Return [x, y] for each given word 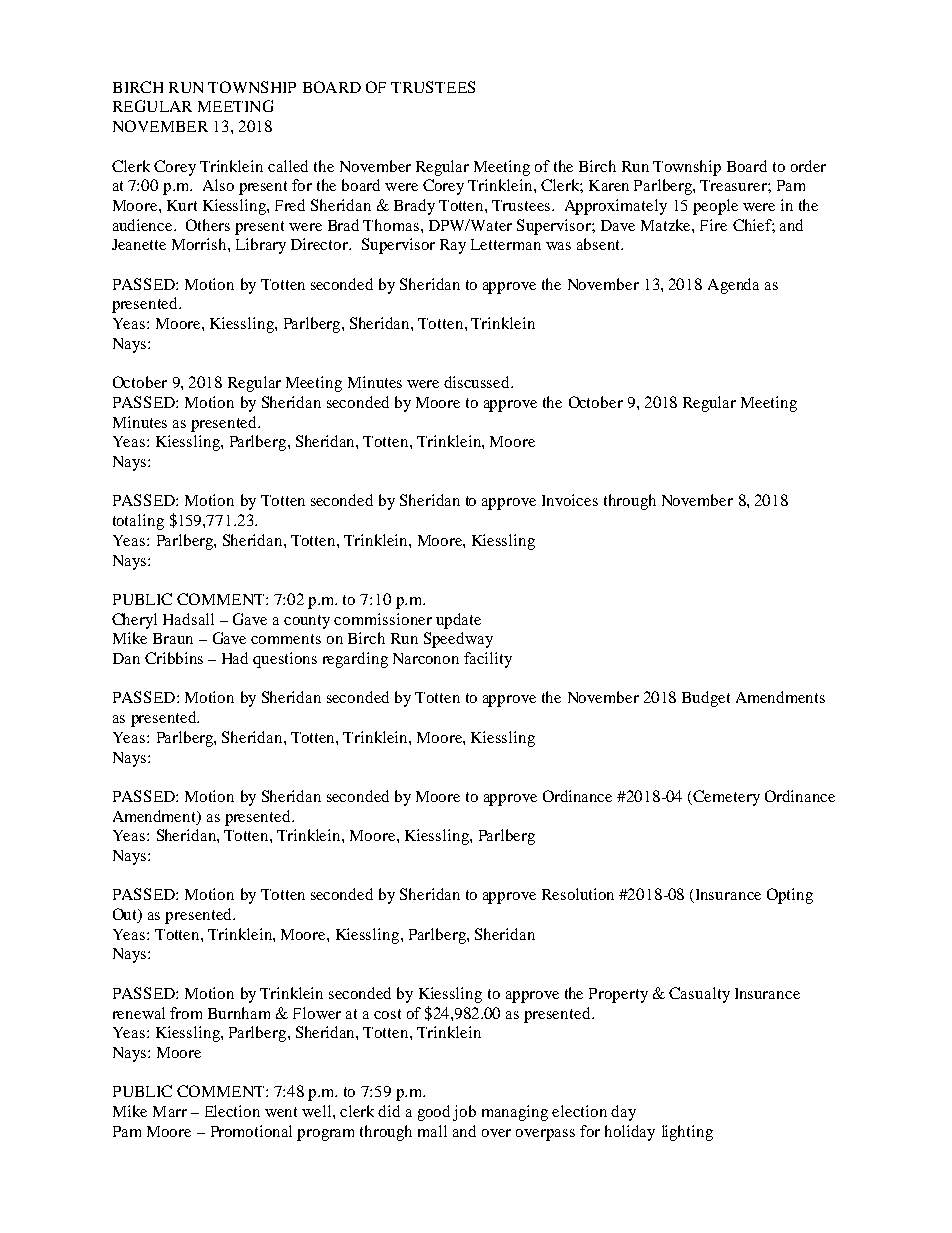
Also [218, 185]
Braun [173, 638]
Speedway [458, 640]
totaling [138, 522]
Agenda [733, 286]
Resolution [578, 894]
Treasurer [734, 185]
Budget [706, 699]
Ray [453, 246]
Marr [170, 1111]
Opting [790, 896]
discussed [478, 382]
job [464, 1113]
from [186, 1013]
